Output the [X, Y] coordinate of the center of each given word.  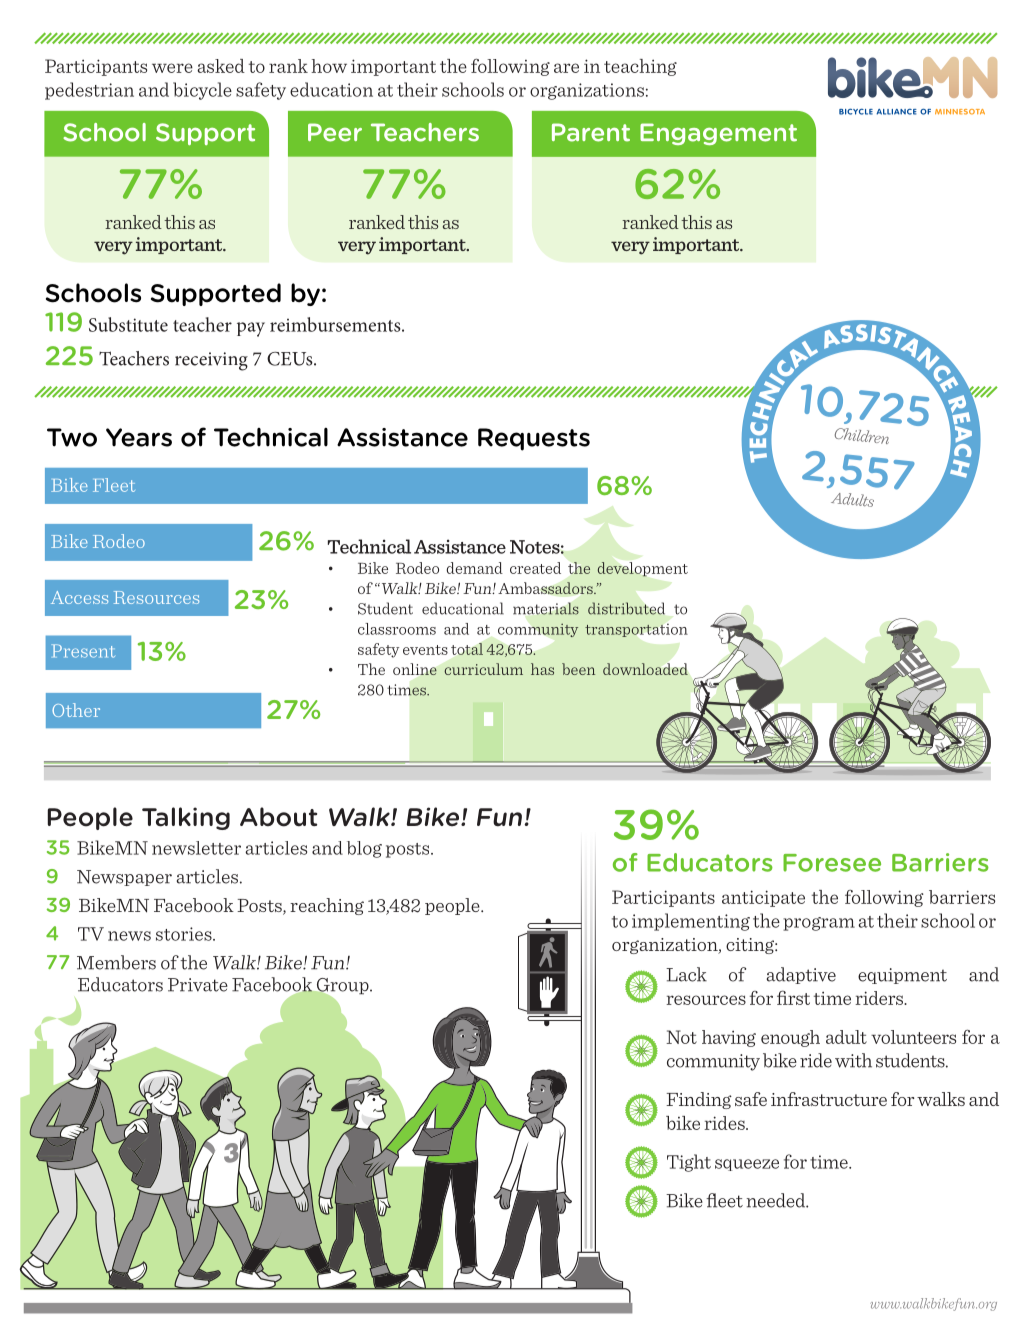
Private [198, 985]
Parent [591, 132]
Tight [689, 1163]
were [172, 68]
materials [546, 608]
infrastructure [829, 1099]
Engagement [718, 134]
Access [79, 597]
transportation [636, 630]
